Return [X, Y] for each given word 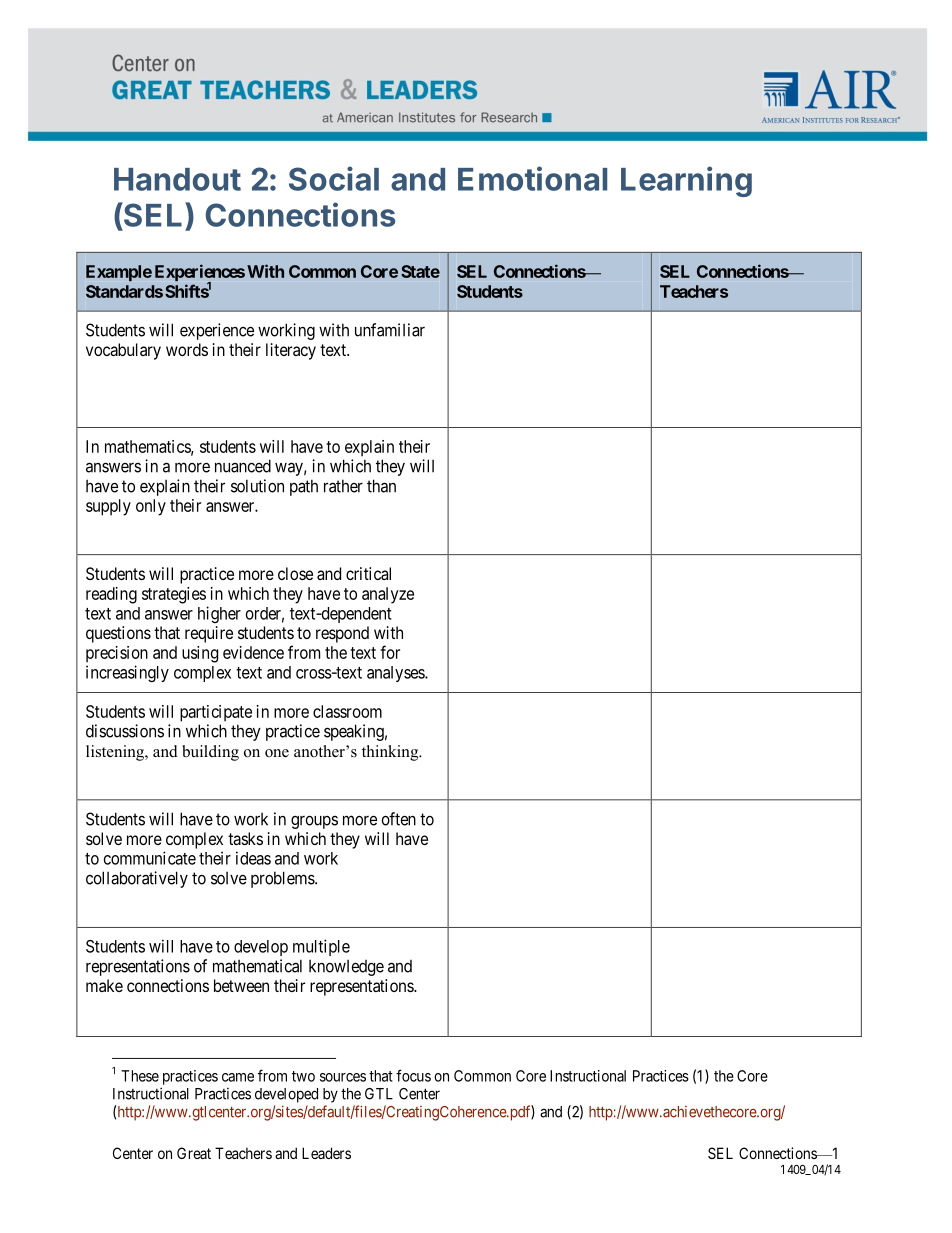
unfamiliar [390, 330]
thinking [391, 753]
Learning [686, 181]
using [200, 654]
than [381, 486]
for [390, 652]
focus [413, 1075]
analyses [396, 674]
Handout [177, 179]
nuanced [243, 466]
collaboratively [137, 879]
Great [194, 1153]
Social [334, 178]
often [399, 819]
